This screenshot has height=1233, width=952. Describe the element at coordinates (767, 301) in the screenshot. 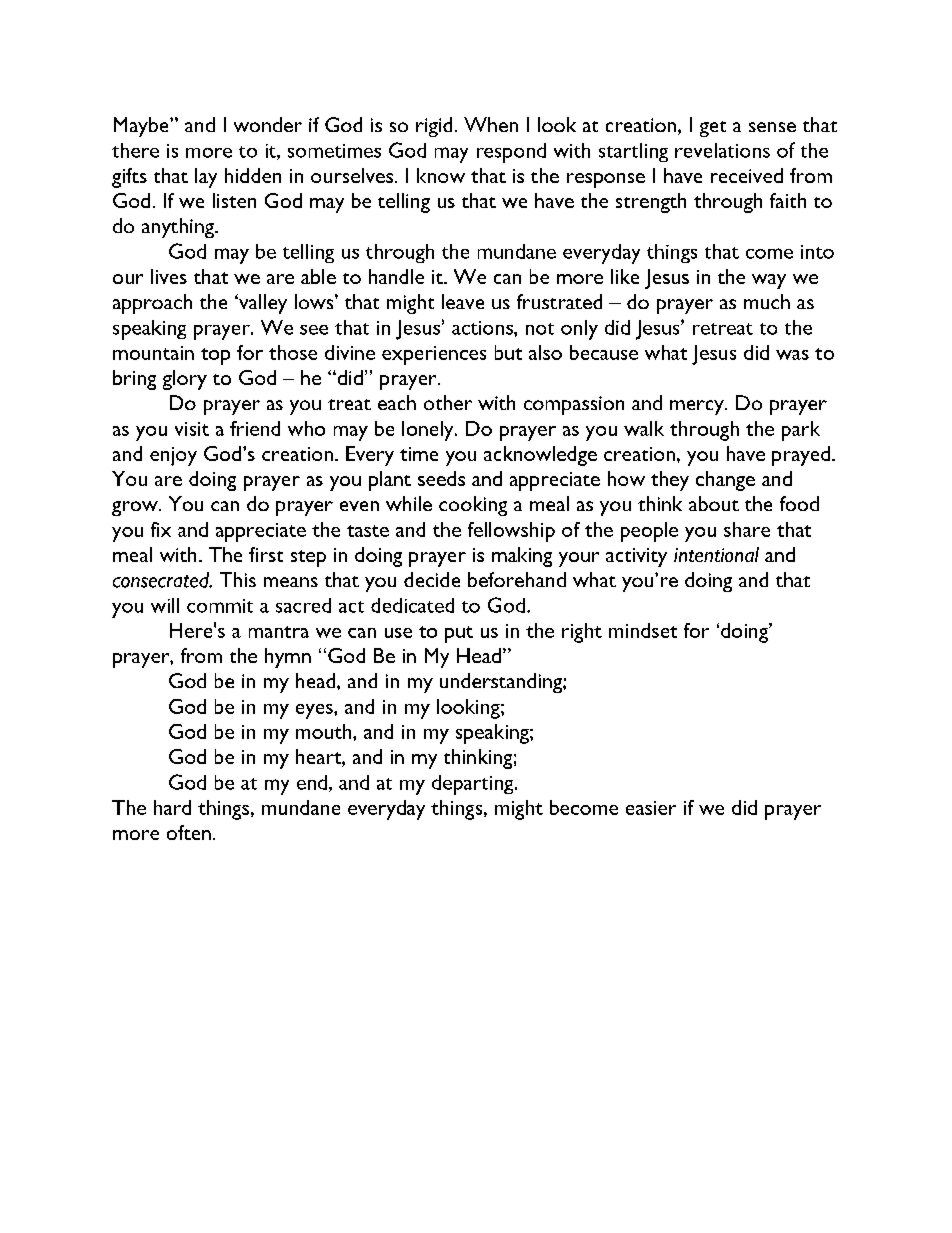

I see `much` at that location.
